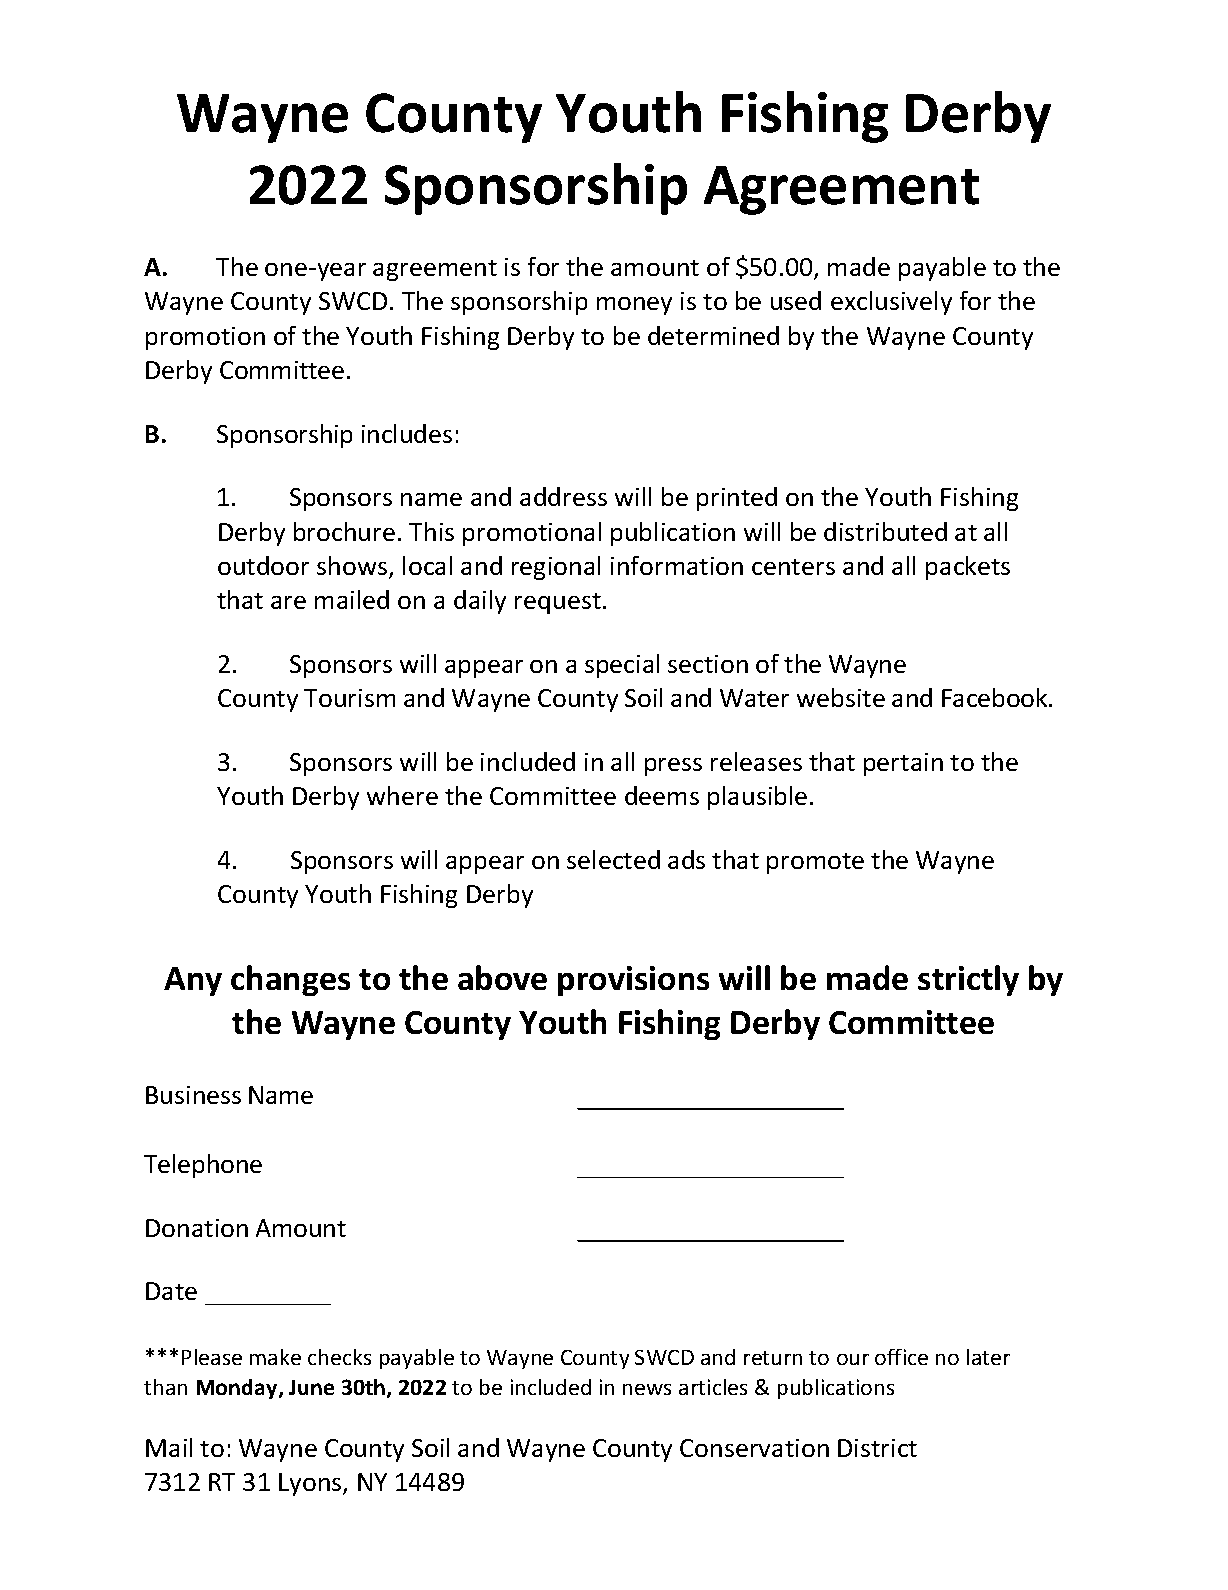 This page has width=1228, height=1590. What do you see at coordinates (407, 433) in the page?
I see `includes` at bounding box center [407, 433].
